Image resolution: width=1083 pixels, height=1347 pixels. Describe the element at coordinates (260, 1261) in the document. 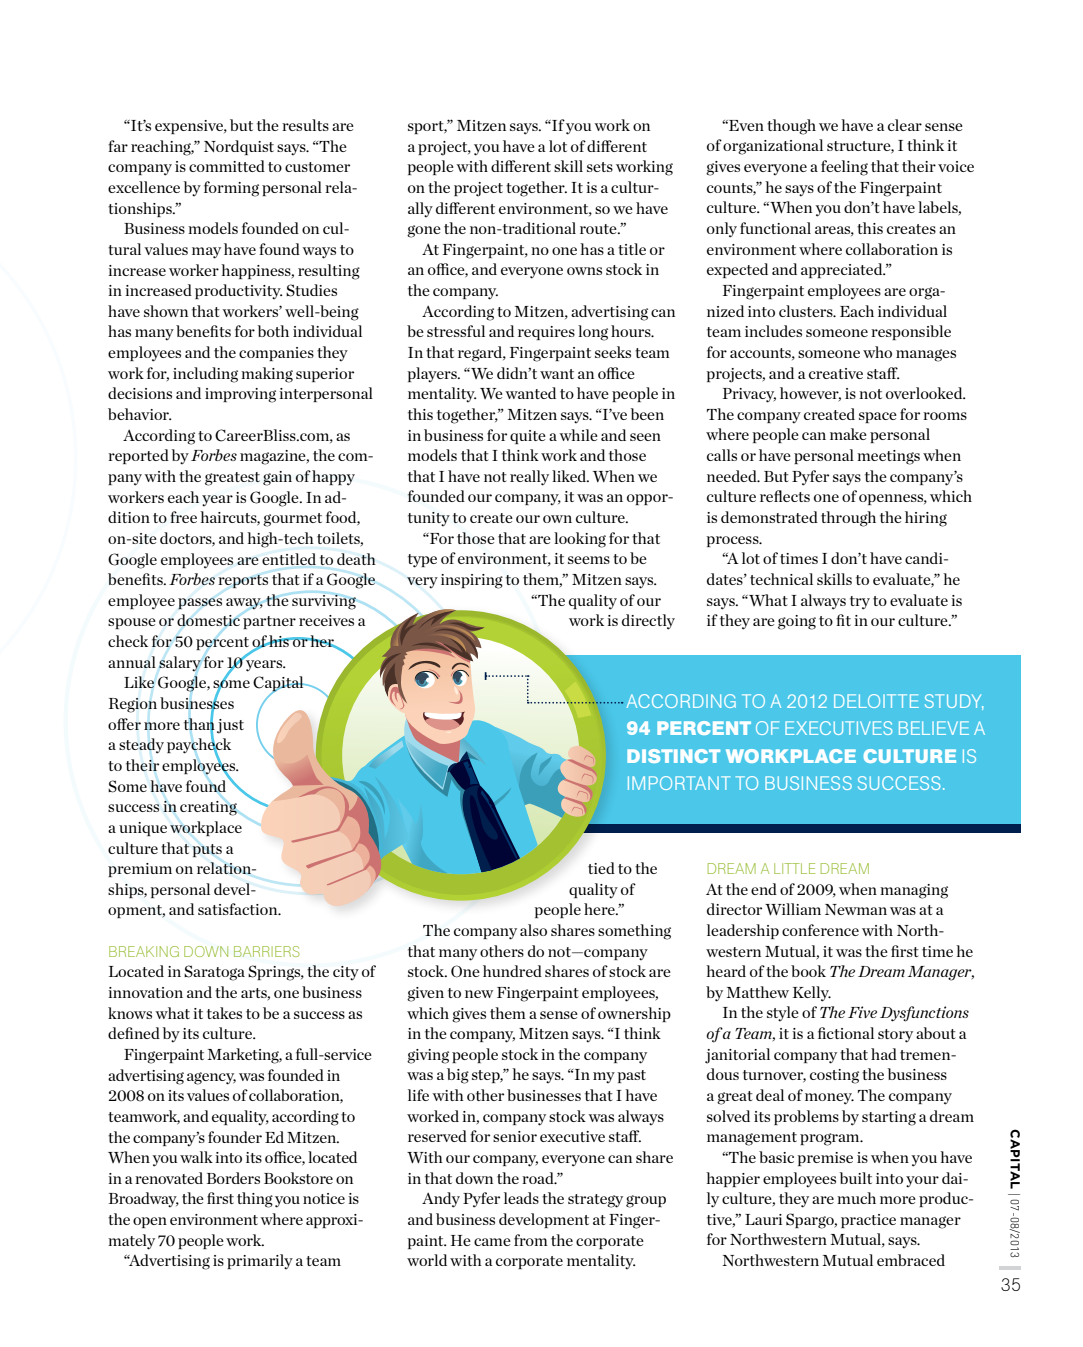

I see `primarily` at that location.
